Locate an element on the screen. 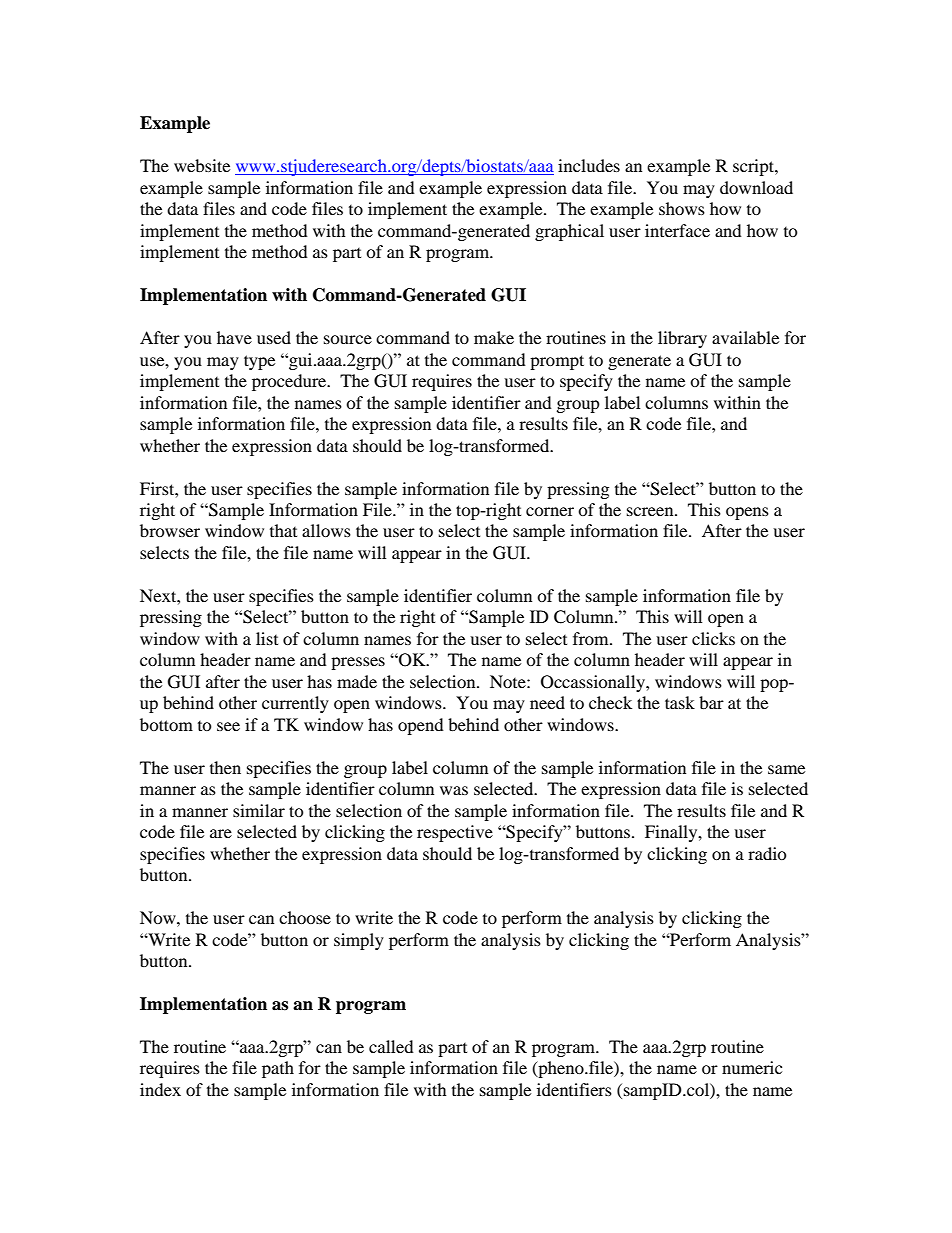 The width and height of the screenshot is (952, 1233). clicks is located at coordinates (713, 638).
